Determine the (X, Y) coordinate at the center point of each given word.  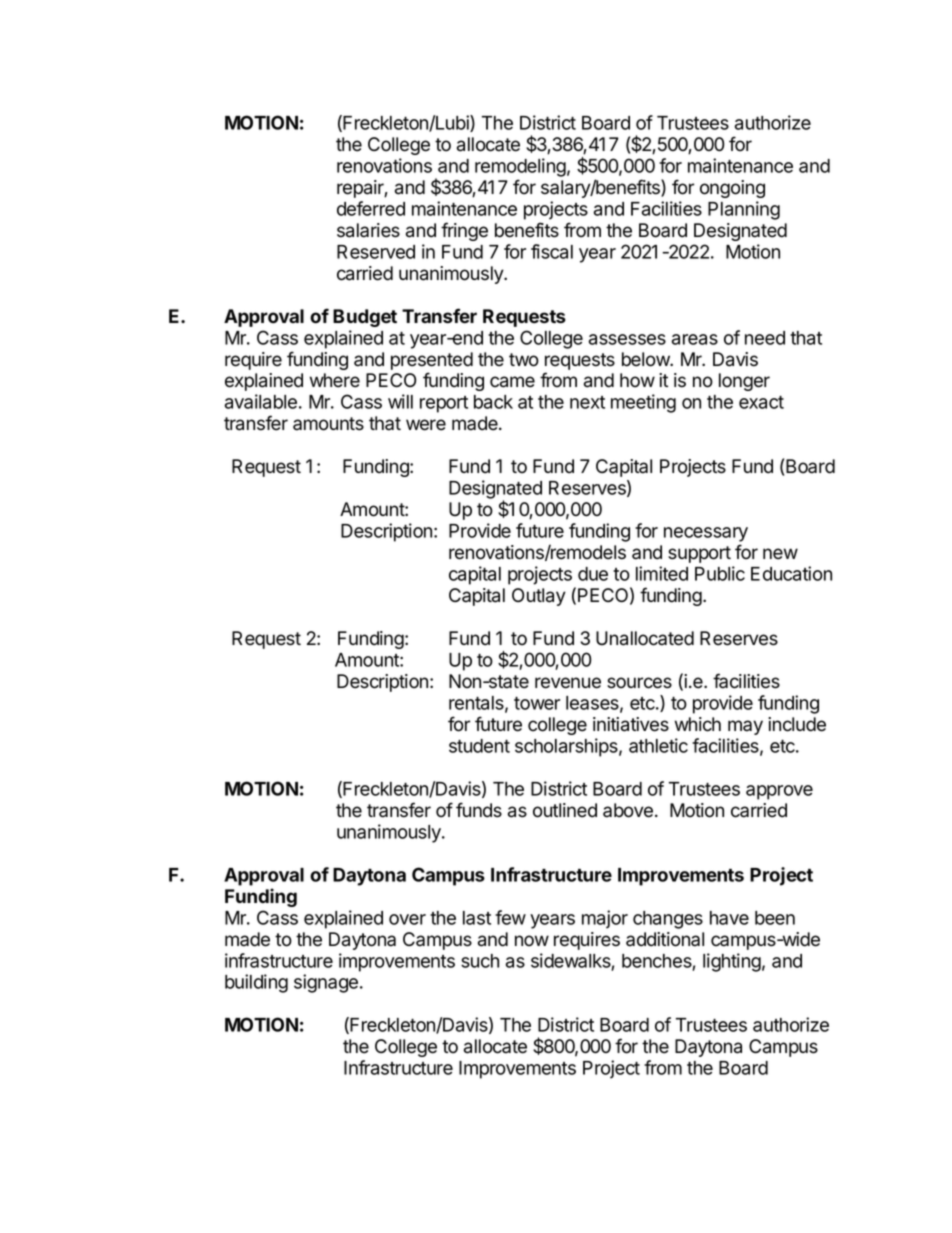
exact (761, 402)
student (479, 746)
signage (327, 983)
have (729, 918)
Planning (744, 210)
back (493, 402)
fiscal (552, 251)
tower (537, 703)
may (745, 727)
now (532, 941)
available (261, 401)
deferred (371, 208)
